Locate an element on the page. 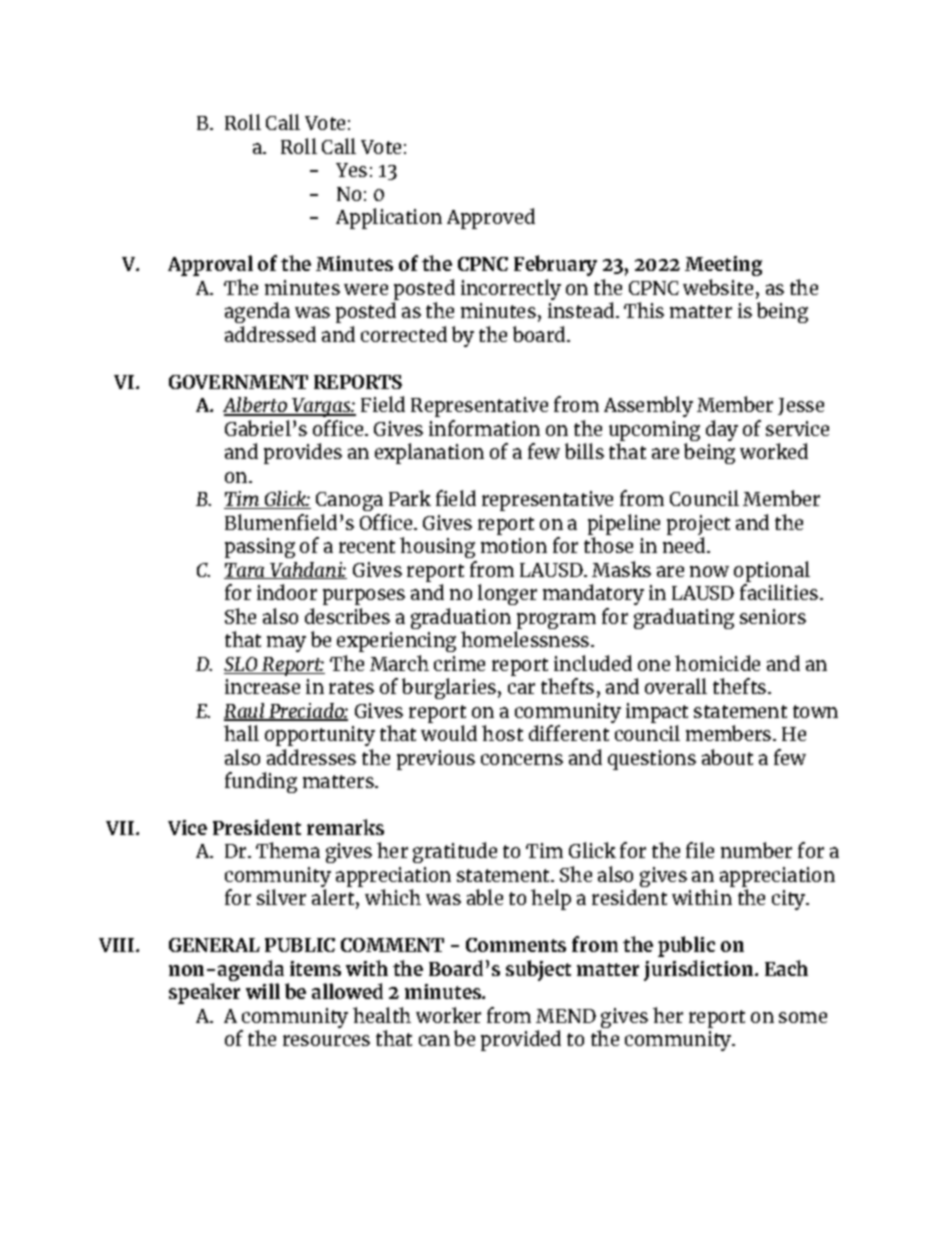 The height and width of the page is (1233, 952). hall is located at coordinates (241, 733).
